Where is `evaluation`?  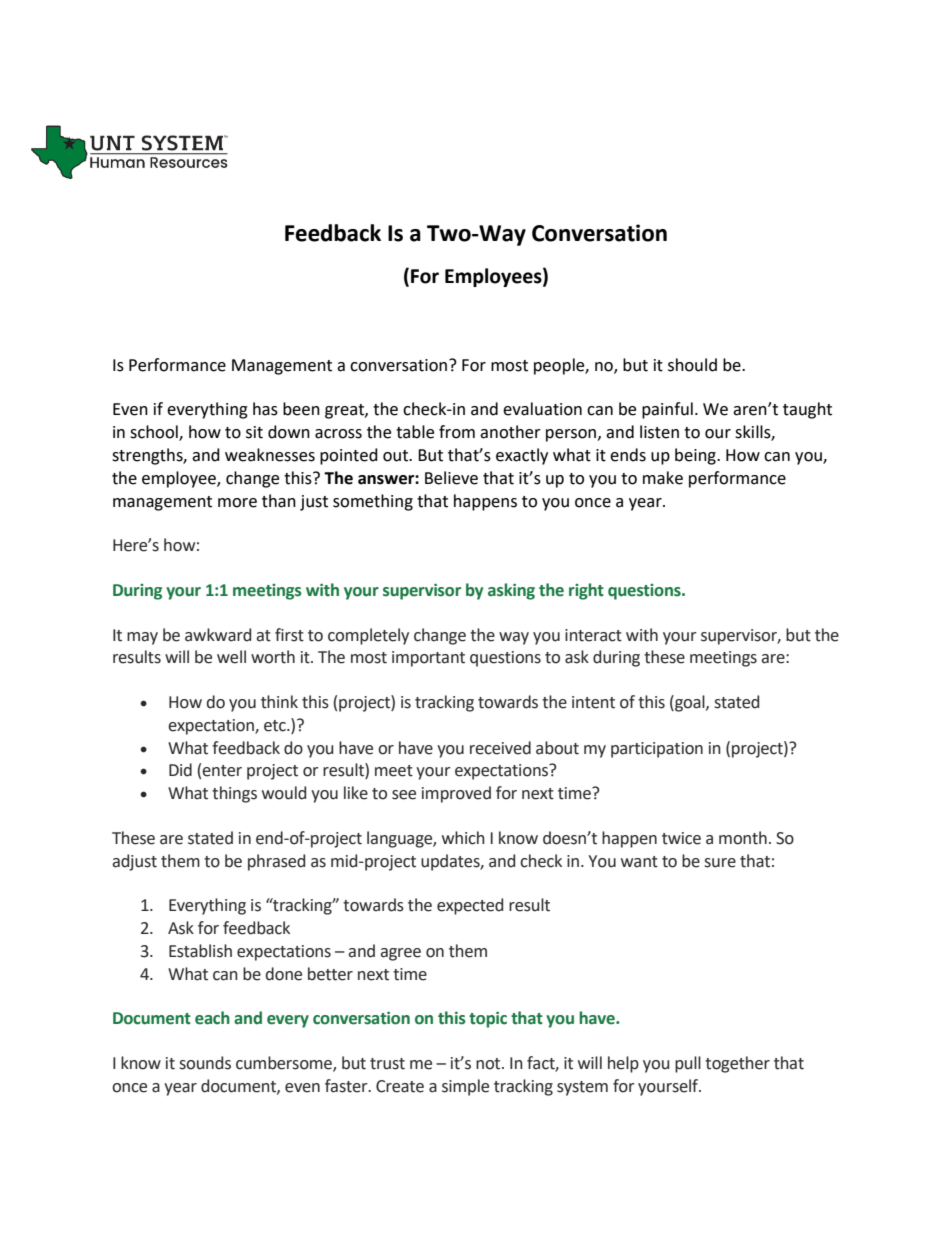
evaluation is located at coordinates (542, 409).
